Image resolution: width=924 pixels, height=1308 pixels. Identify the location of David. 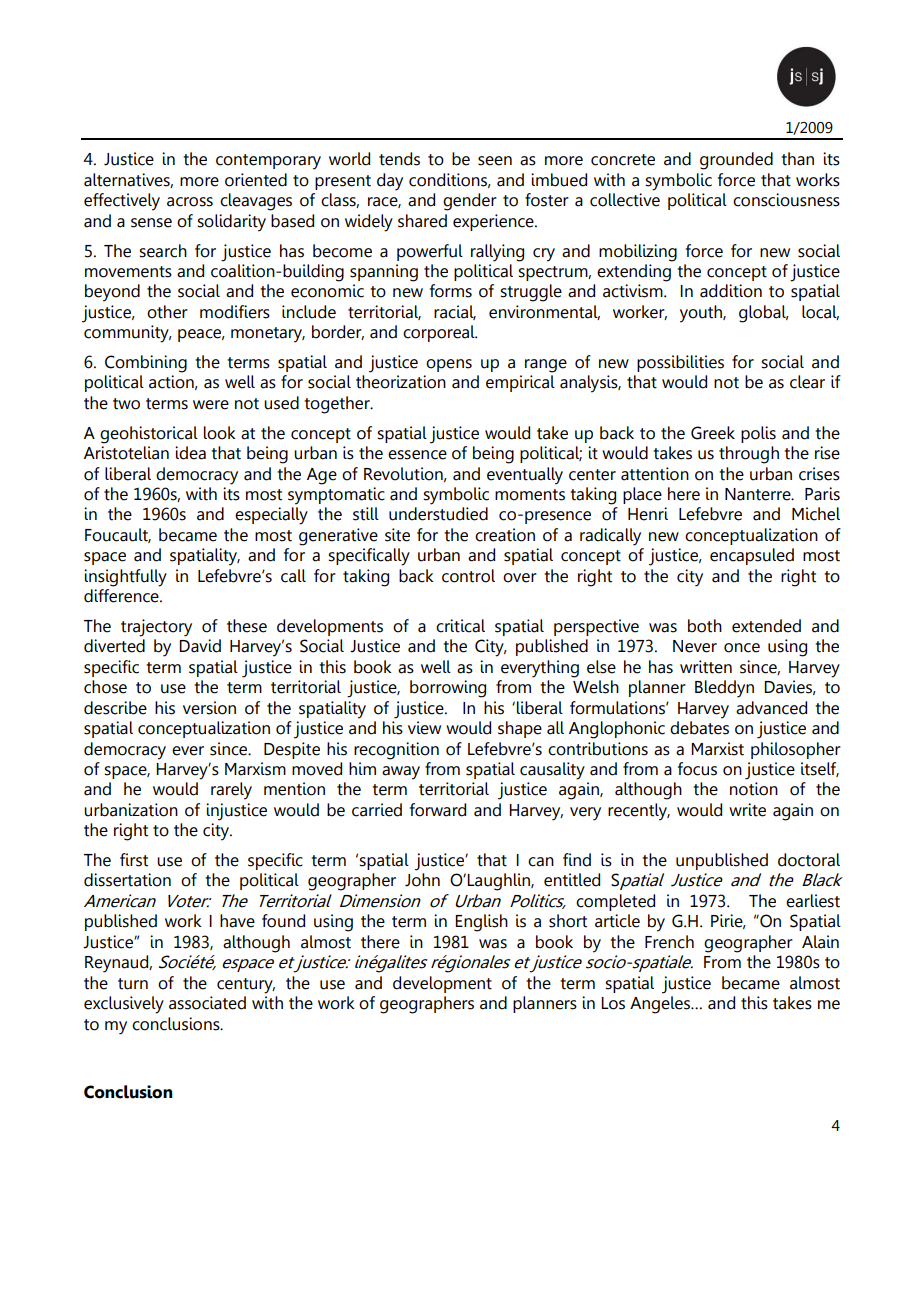
(200, 646).
